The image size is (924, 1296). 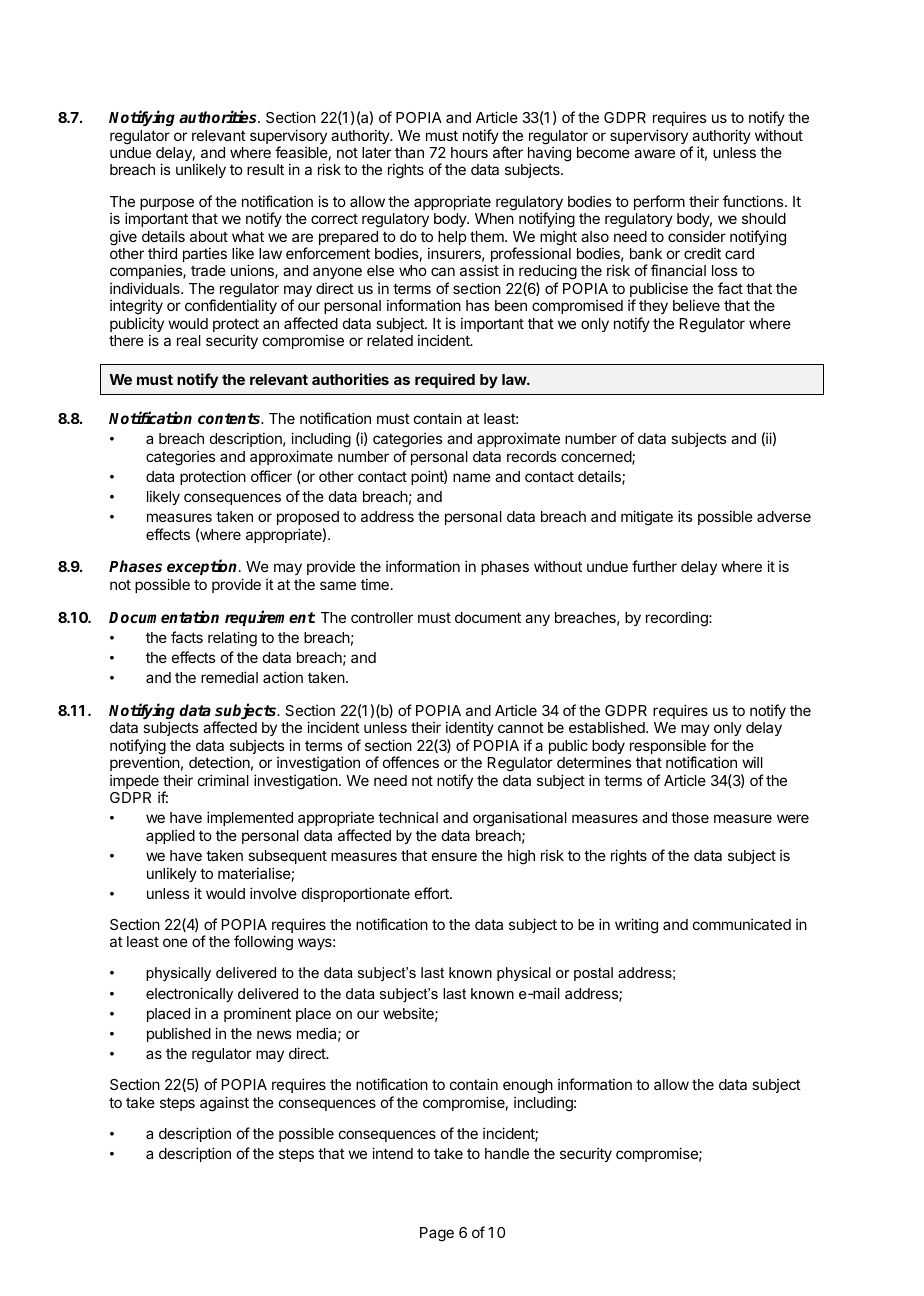 What do you see at coordinates (189, 994) in the screenshot?
I see `electronically` at bounding box center [189, 994].
